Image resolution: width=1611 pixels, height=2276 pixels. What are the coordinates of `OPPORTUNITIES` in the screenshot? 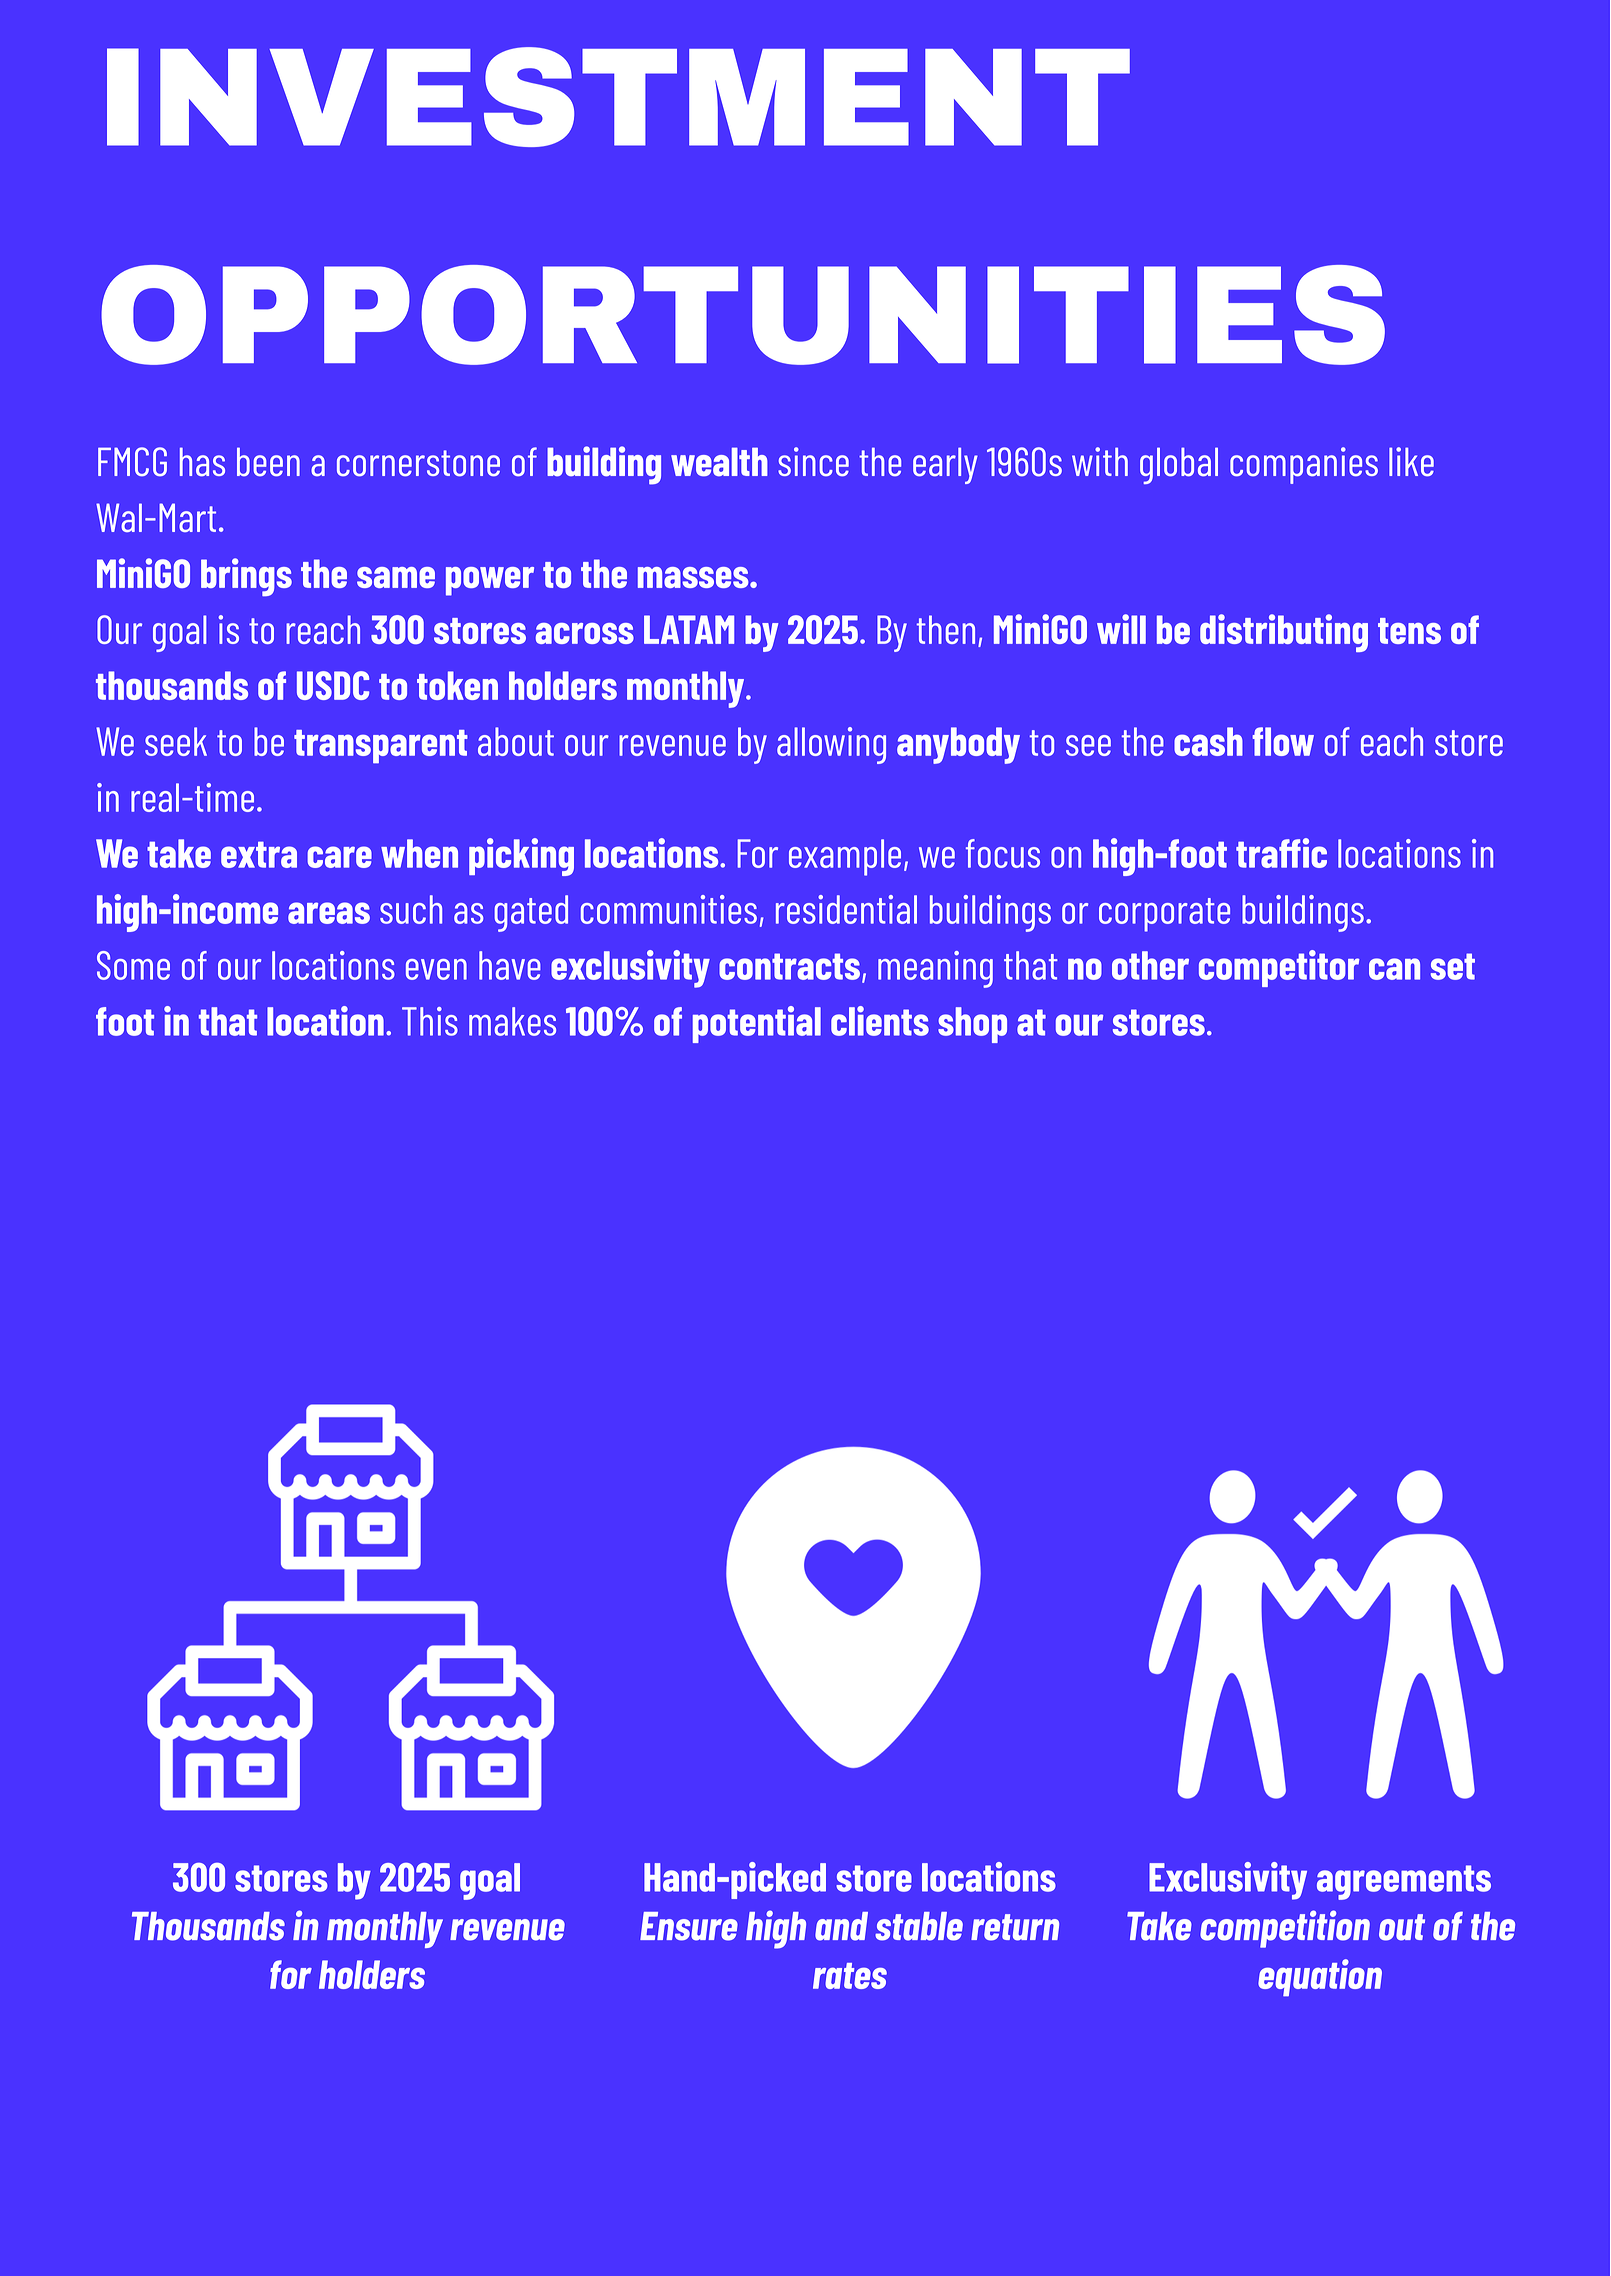 It's located at (743, 315).
